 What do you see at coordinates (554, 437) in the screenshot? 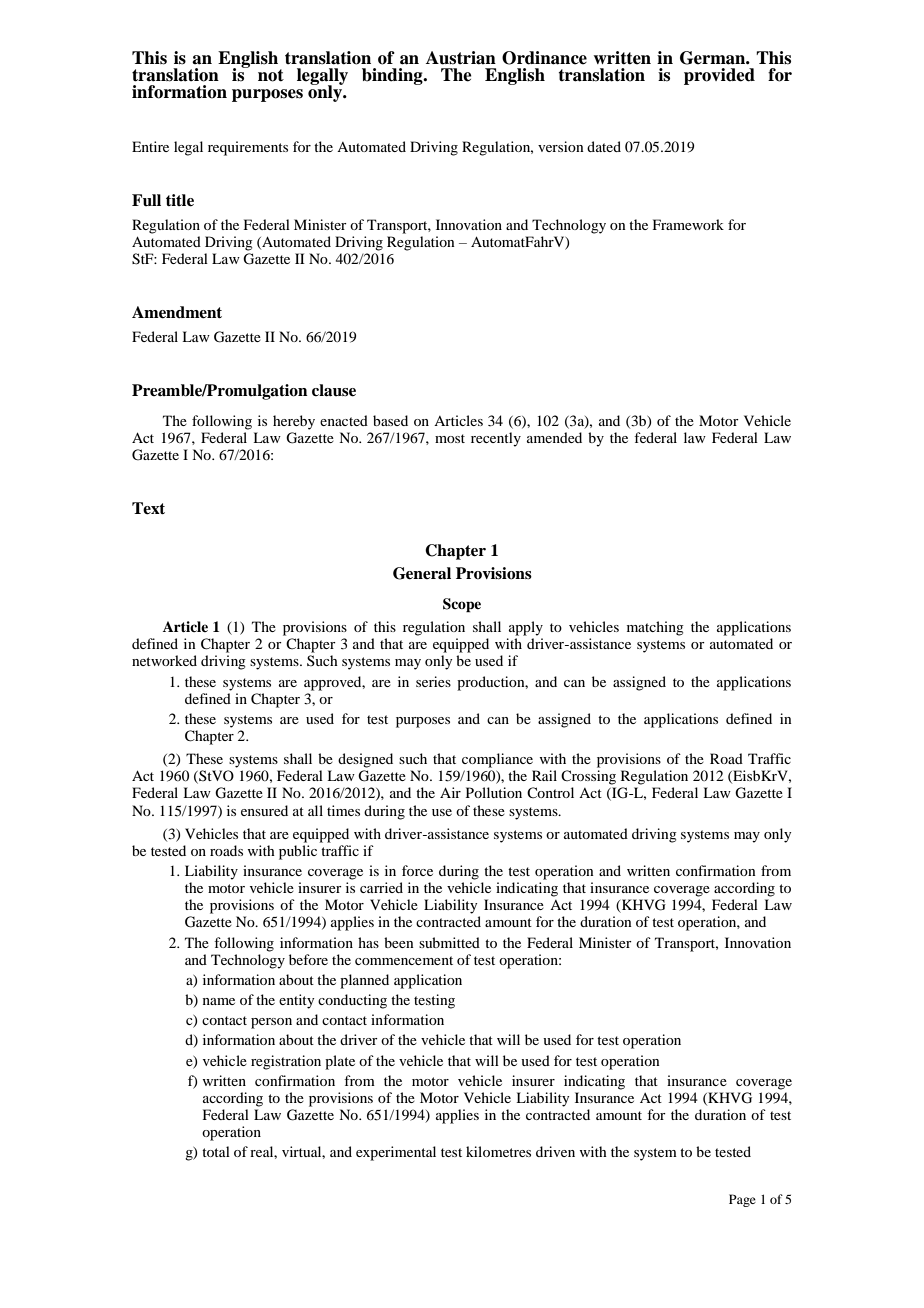
I see `amended` at bounding box center [554, 437].
